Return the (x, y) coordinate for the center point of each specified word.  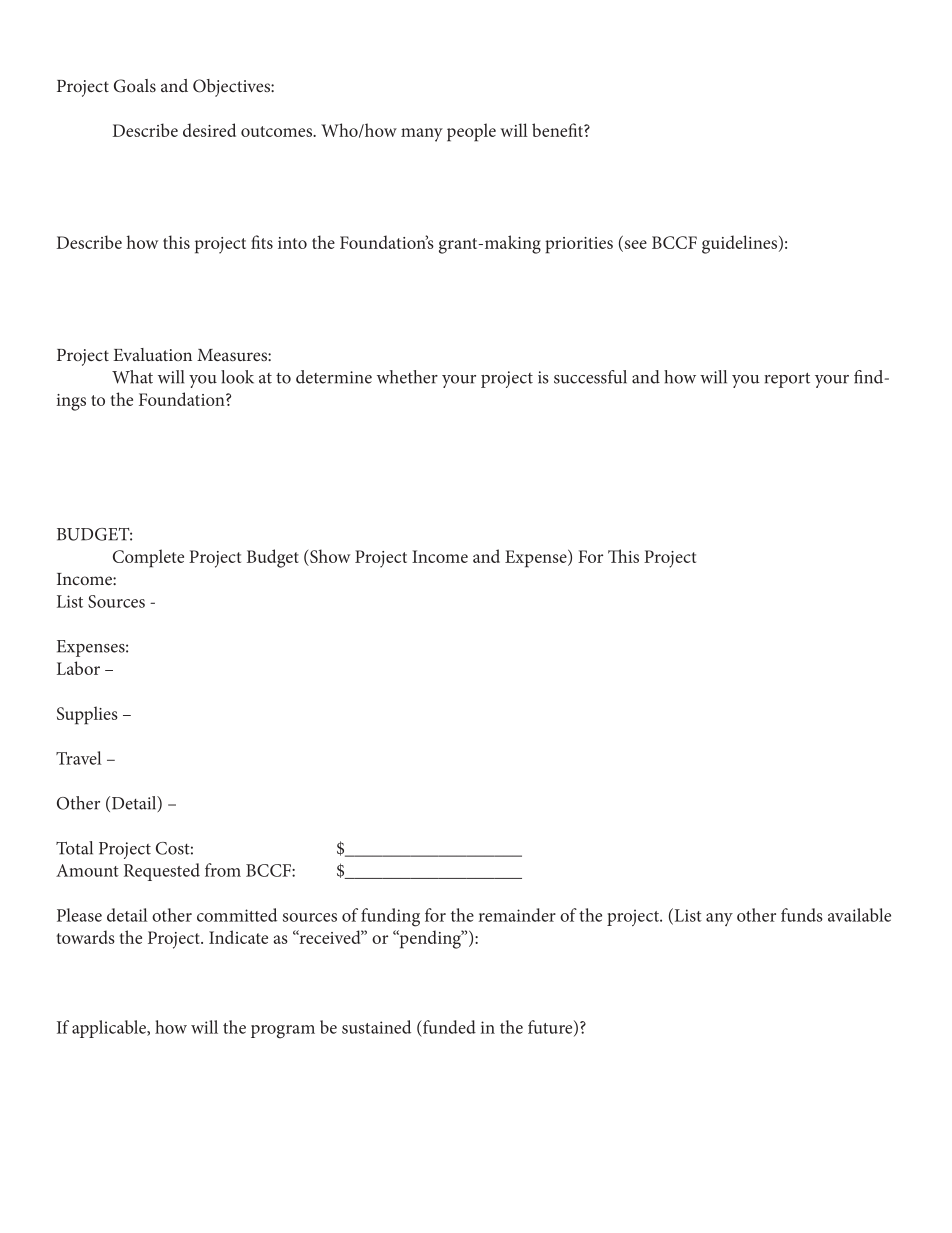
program (283, 1032)
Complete (148, 558)
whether (407, 377)
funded (448, 1027)
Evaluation (152, 354)
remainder (517, 915)
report (787, 380)
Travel (79, 758)
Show (329, 557)
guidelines (741, 244)
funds (802, 915)
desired (209, 130)
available (859, 915)
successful (590, 377)
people (471, 132)
